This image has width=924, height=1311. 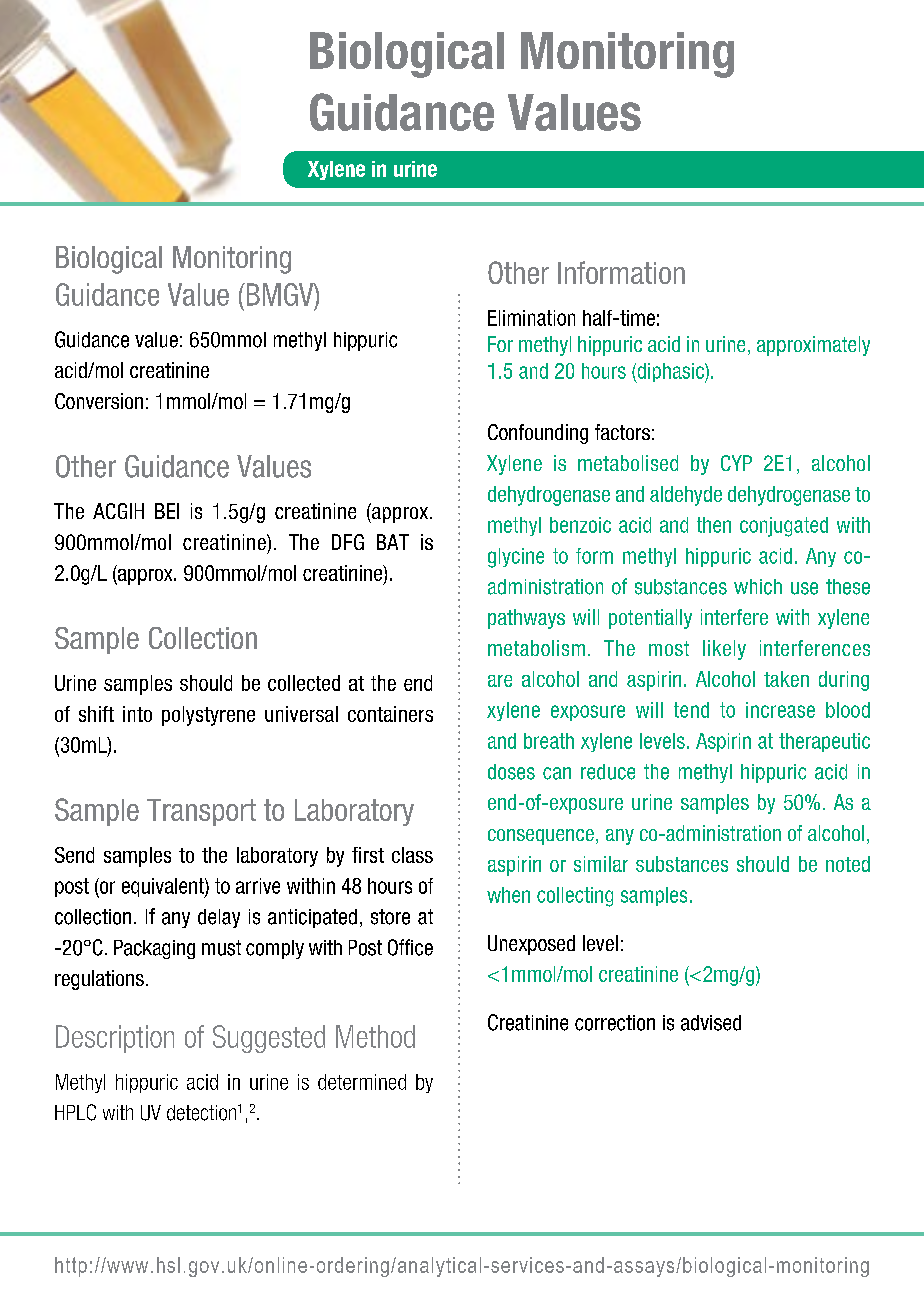 What do you see at coordinates (348, 542) in the image?
I see `DFG` at bounding box center [348, 542].
